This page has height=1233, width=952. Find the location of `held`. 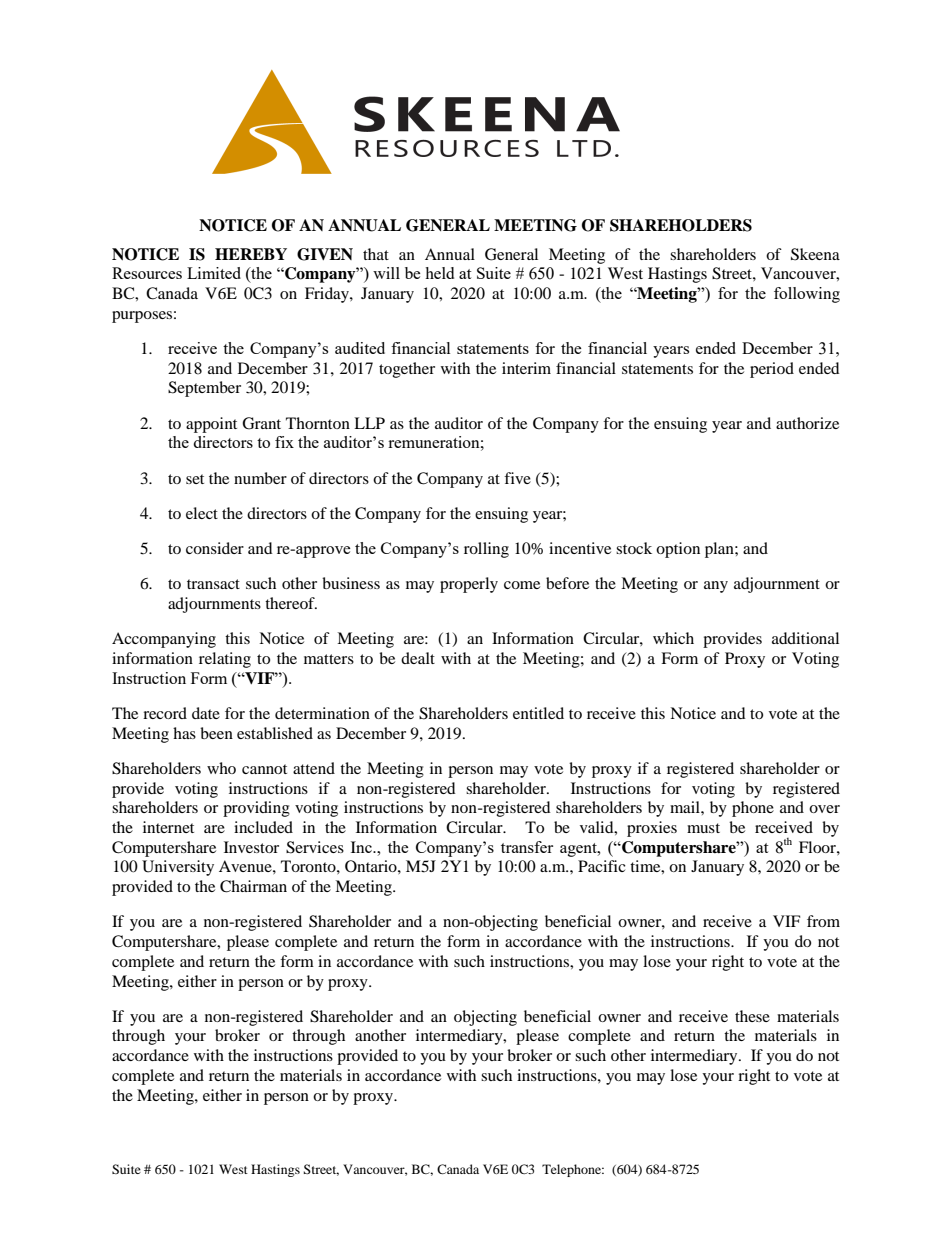

held is located at coordinates (439, 273).
